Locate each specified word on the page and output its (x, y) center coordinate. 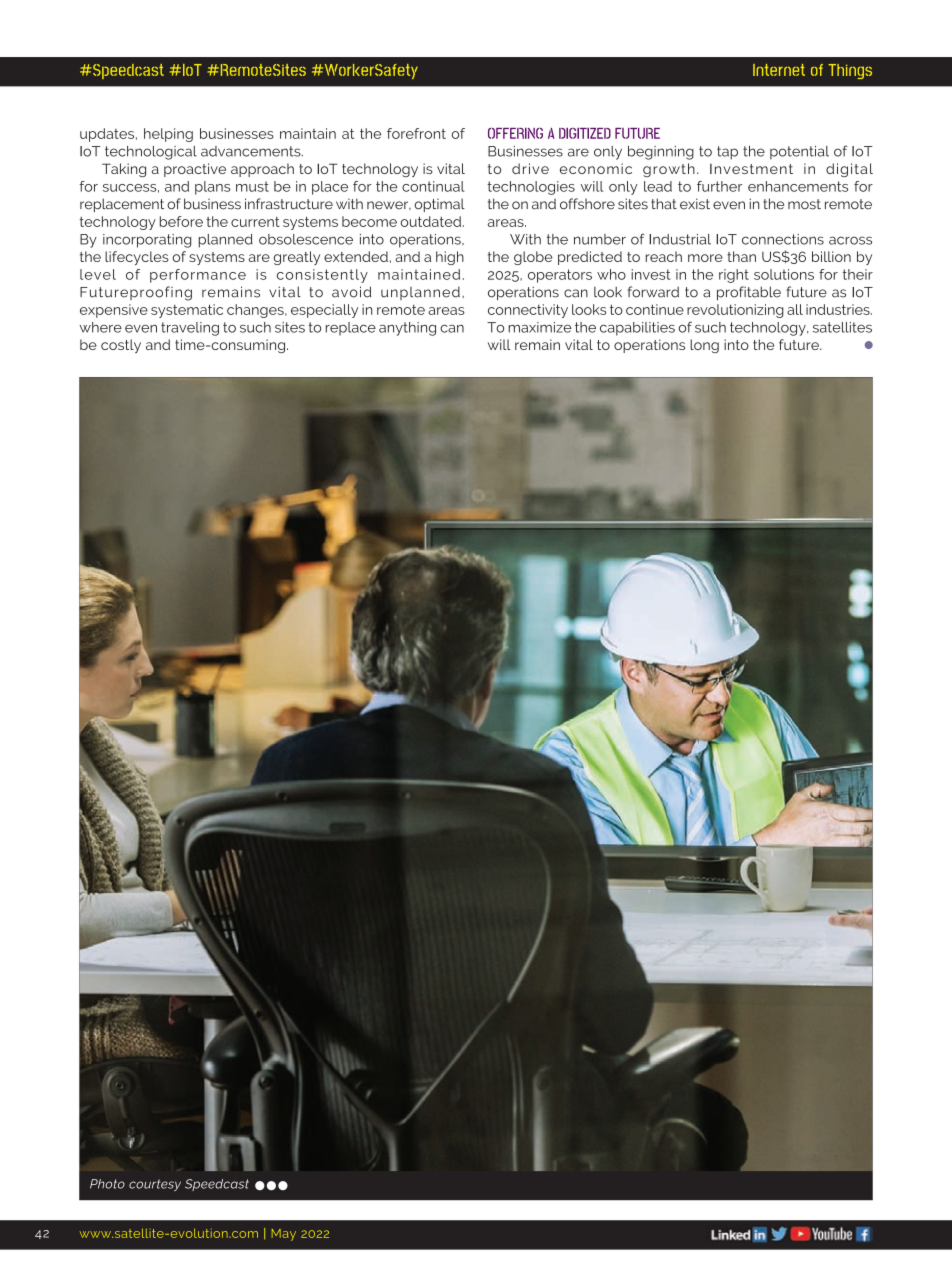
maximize (539, 327)
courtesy (155, 1185)
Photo (107, 1184)
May (284, 1235)
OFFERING (515, 133)
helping (168, 135)
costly (121, 346)
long (704, 346)
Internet (779, 70)
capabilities (637, 329)
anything (407, 329)
